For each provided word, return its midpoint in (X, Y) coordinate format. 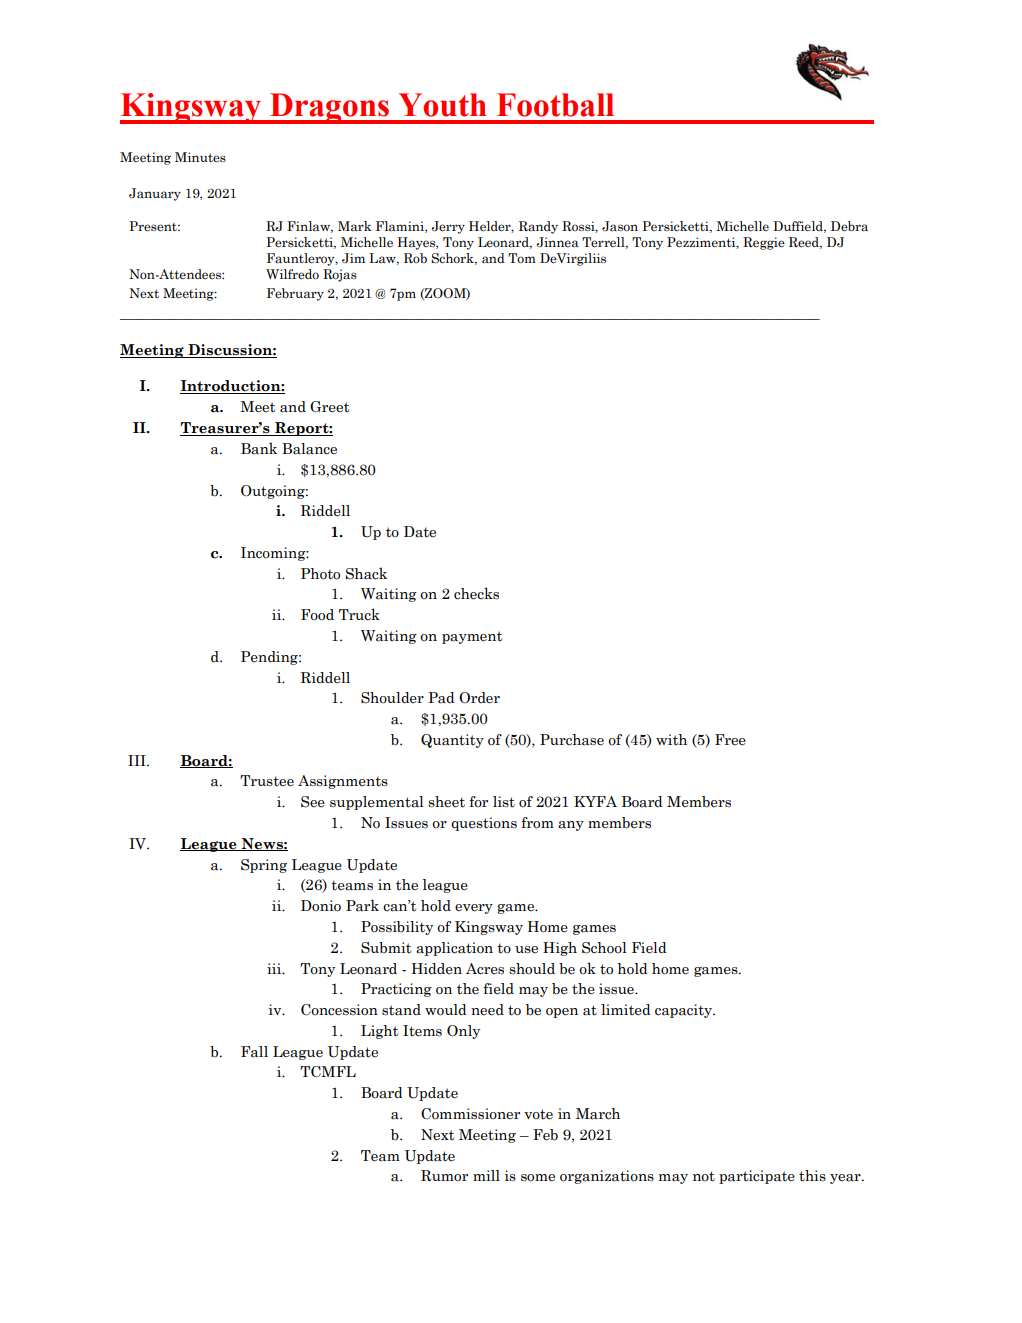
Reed (805, 243)
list (504, 802)
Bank (259, 448)
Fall (254, 1052)
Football (555, 105)
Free (730, 740)
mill (486, 1175)
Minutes (200, 157)
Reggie (764, 243)
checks (476, 593)
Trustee (267, 781)
